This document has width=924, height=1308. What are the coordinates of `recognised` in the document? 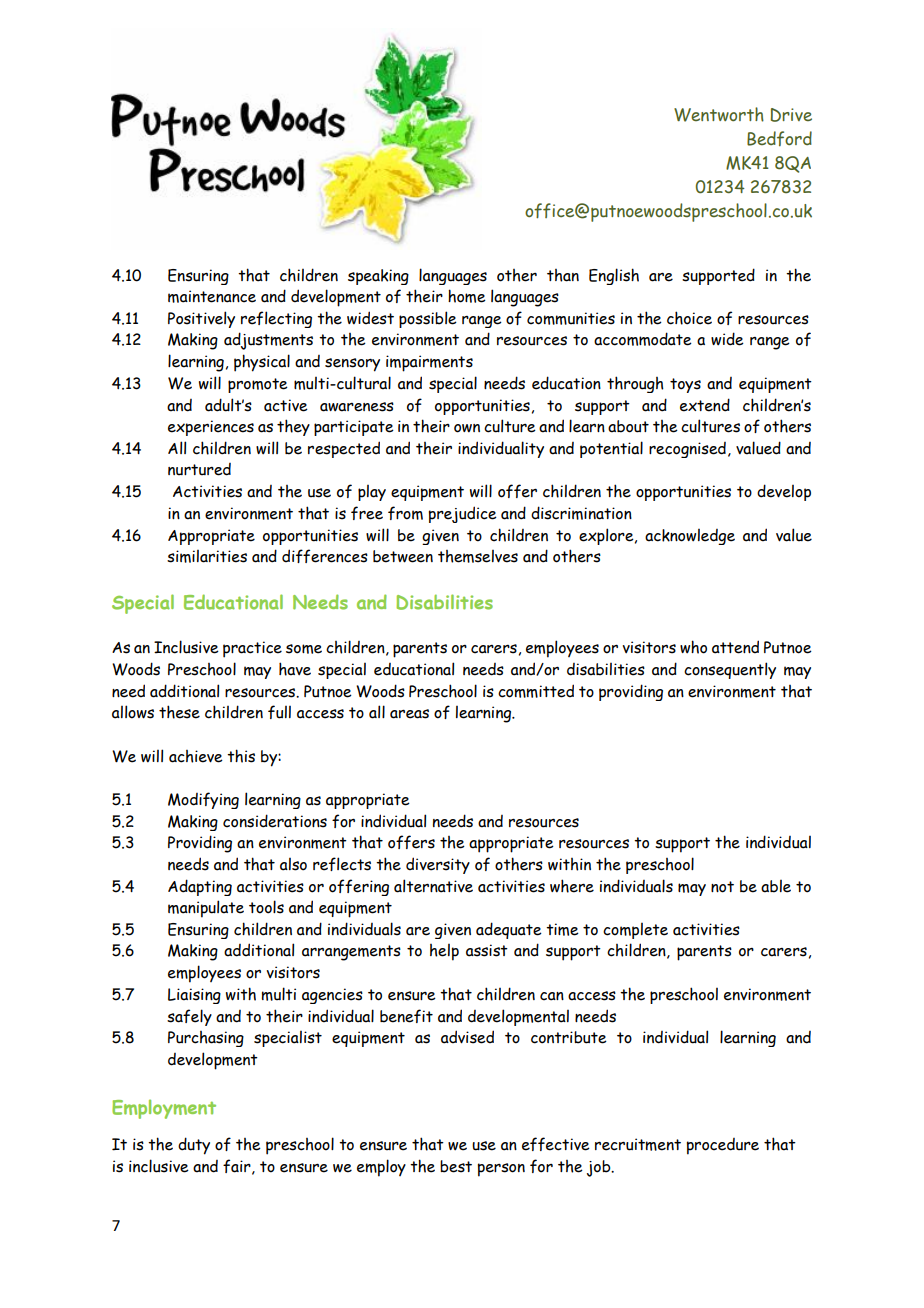 It's located at (687, 450).
